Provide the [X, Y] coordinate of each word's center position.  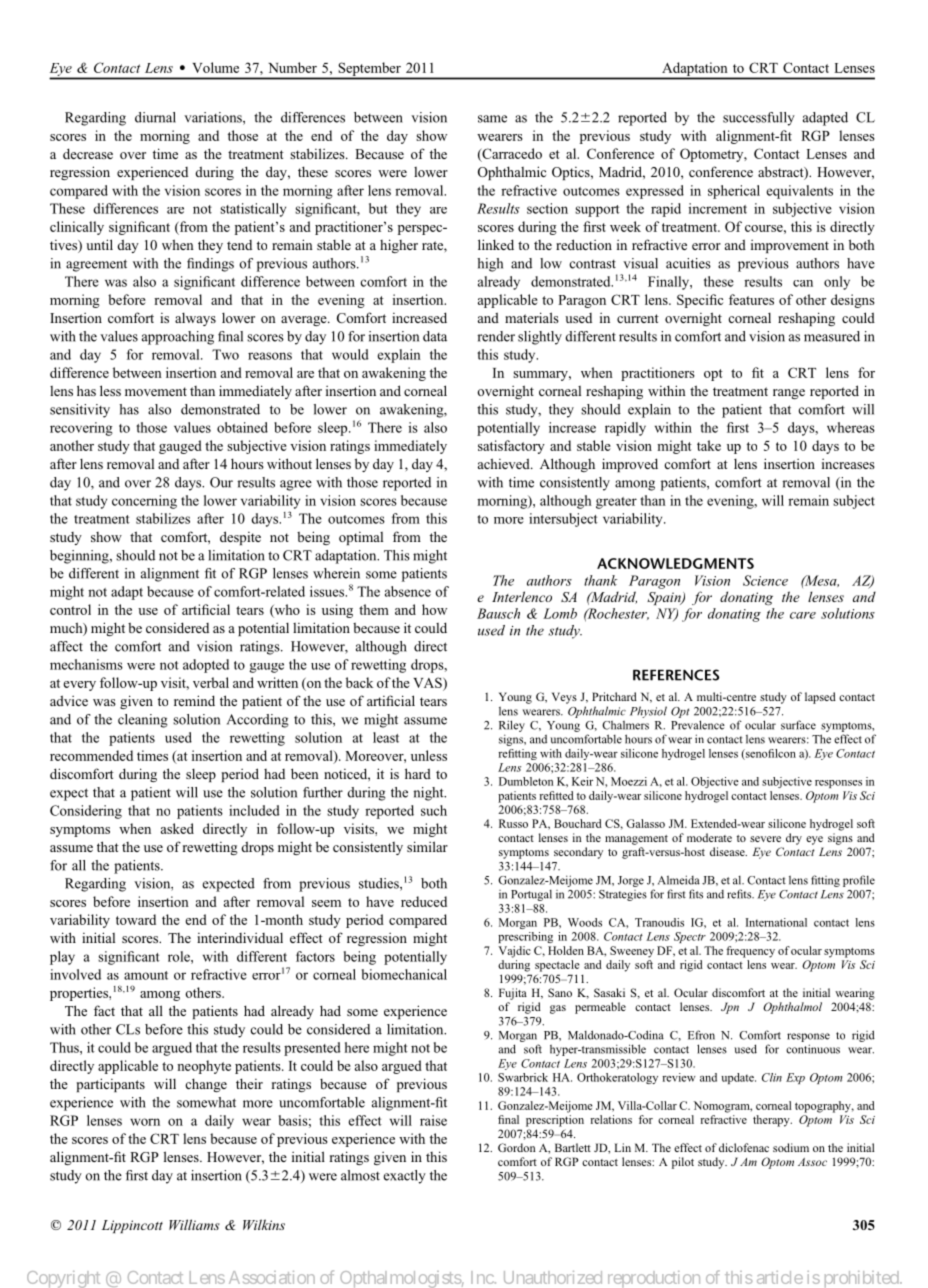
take [709, 445]
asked [177, 828]
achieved [505, 463]
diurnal [155, 117]
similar [427, 846]
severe [765, 839]
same [492, 119]
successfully [759, 119]
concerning [144, 502]
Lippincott [132, 1226]
